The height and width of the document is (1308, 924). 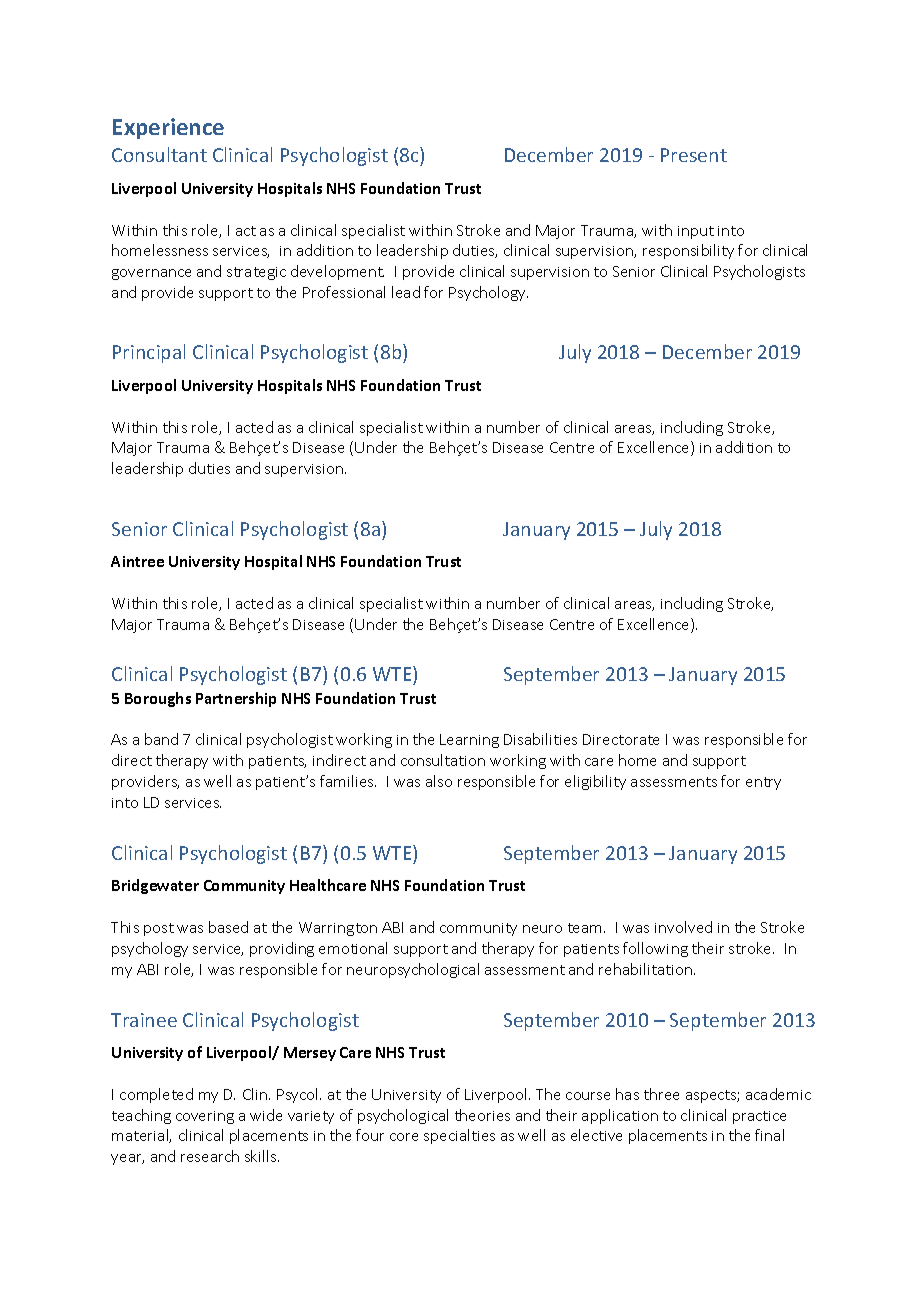 I want to click on development, so click(x=337, y=272).
